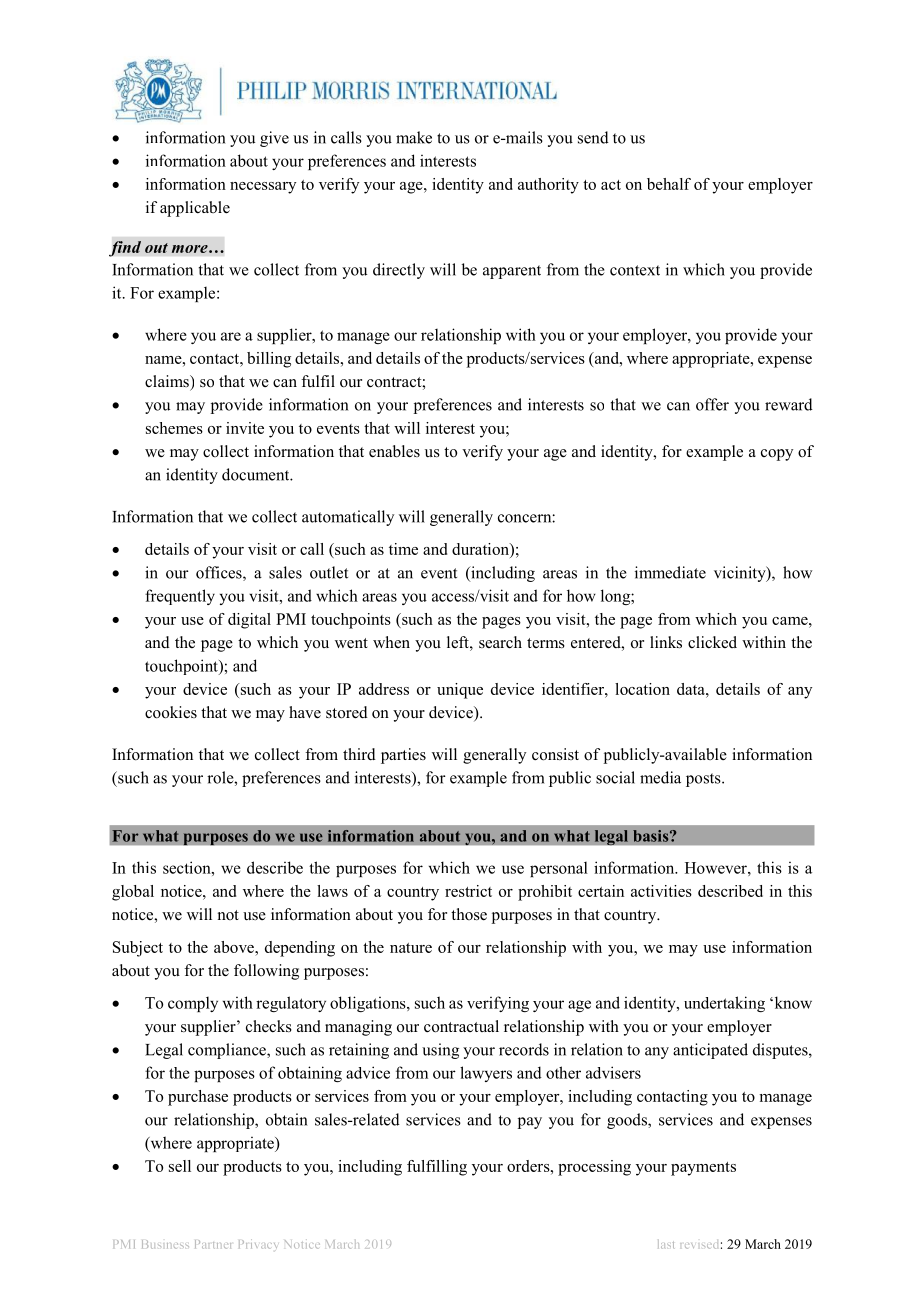 Image resolution: width=924 pixels, height=1308 pixels. What do you see at coordinates (469, 914) in the screenshot?
I see `those` at bounding box center [469, 914].
